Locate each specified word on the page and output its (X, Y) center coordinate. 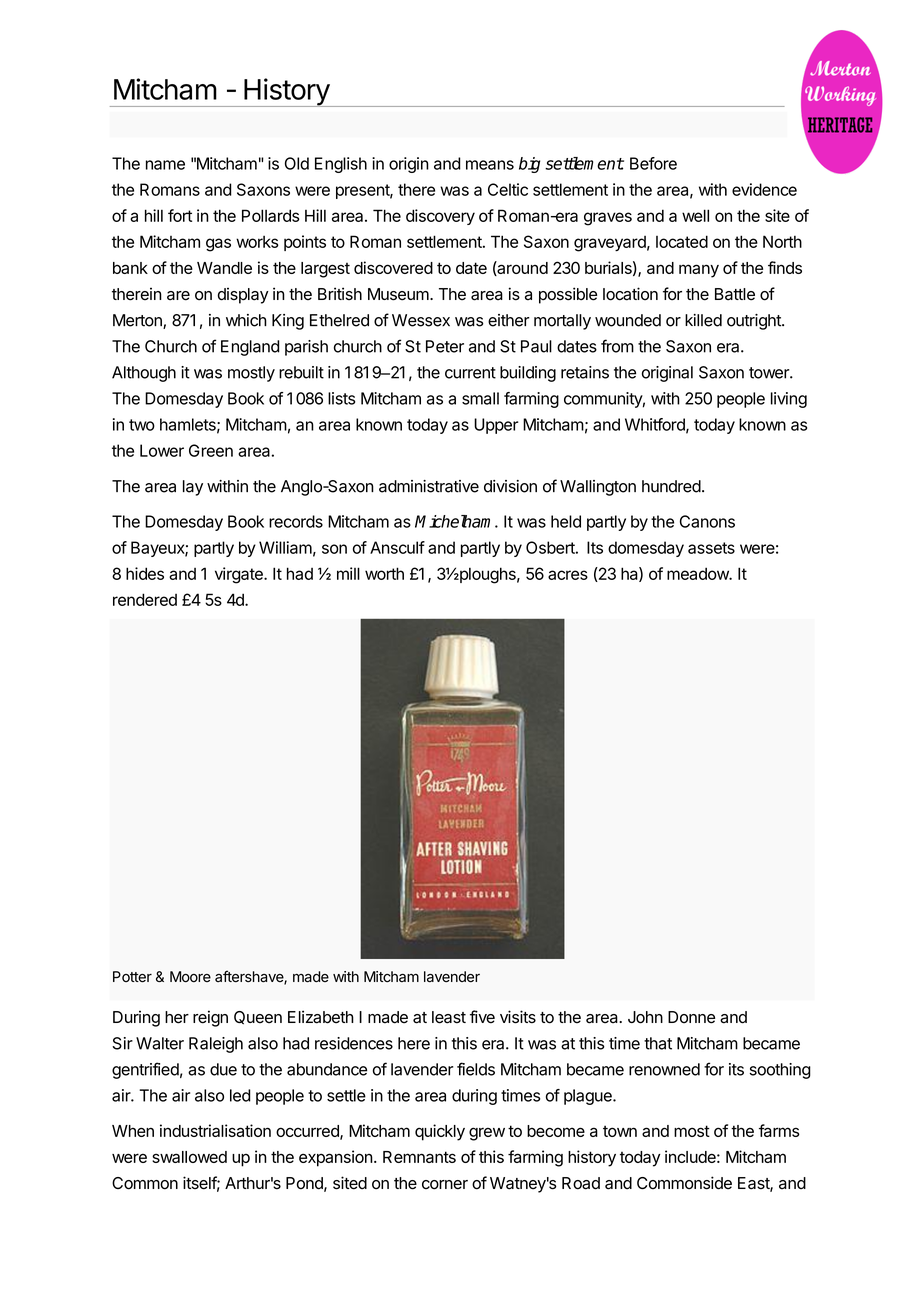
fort (180, 215)
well (695, 215)
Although (144, 374)
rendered (145, 599)
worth (384, 573)
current (470, 373)
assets (711, 548)
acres (568, 575)
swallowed (189, 1157)
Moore (190, 977)
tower (770, 373)
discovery (440, 217)
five (482, 1017)
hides (145, 573)
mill (348, 573)
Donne (691, 1017)
